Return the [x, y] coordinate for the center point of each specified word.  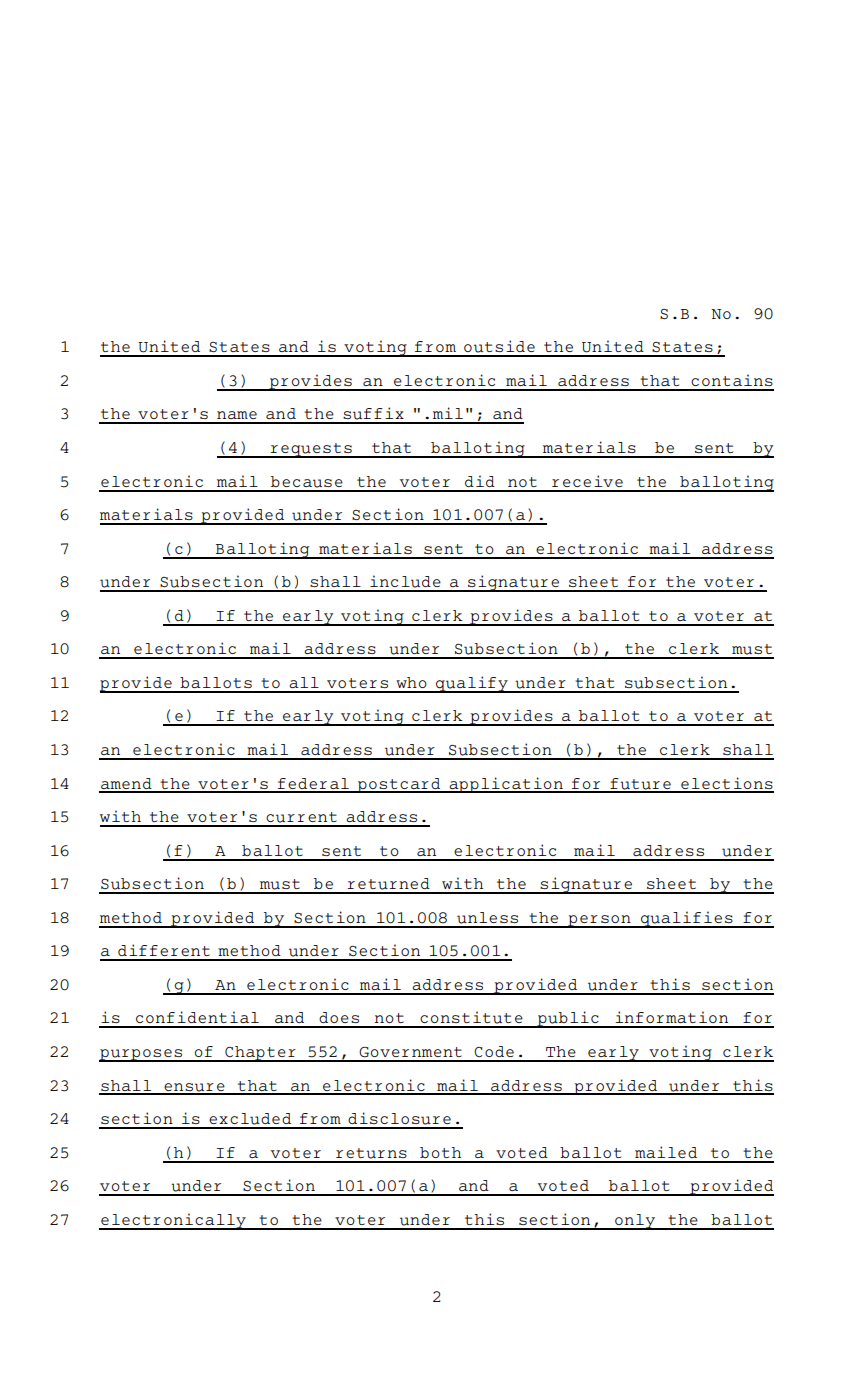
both [440, 1152]
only [635, 1222]
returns [371, 1153]
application [506, 785]
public [568, 1019]
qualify [472, 684]
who [411, 682]
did [480, 481]
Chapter [260, 1054]
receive [587, 481]
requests [311, 450]
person [599, 921]
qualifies [687, 919]
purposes [142, 1055]
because [307, 482]
